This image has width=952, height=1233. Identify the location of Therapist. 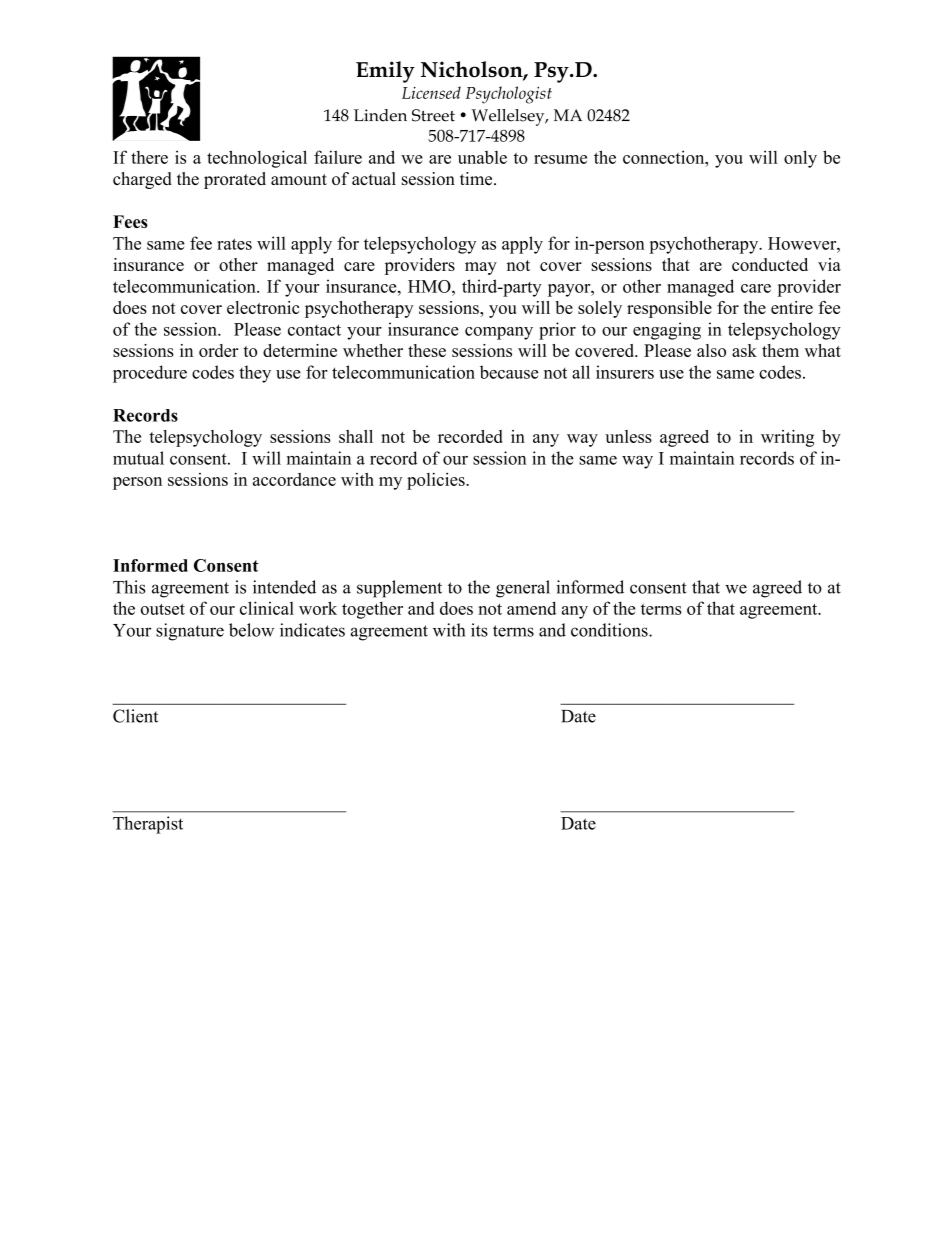
(148, 825).
